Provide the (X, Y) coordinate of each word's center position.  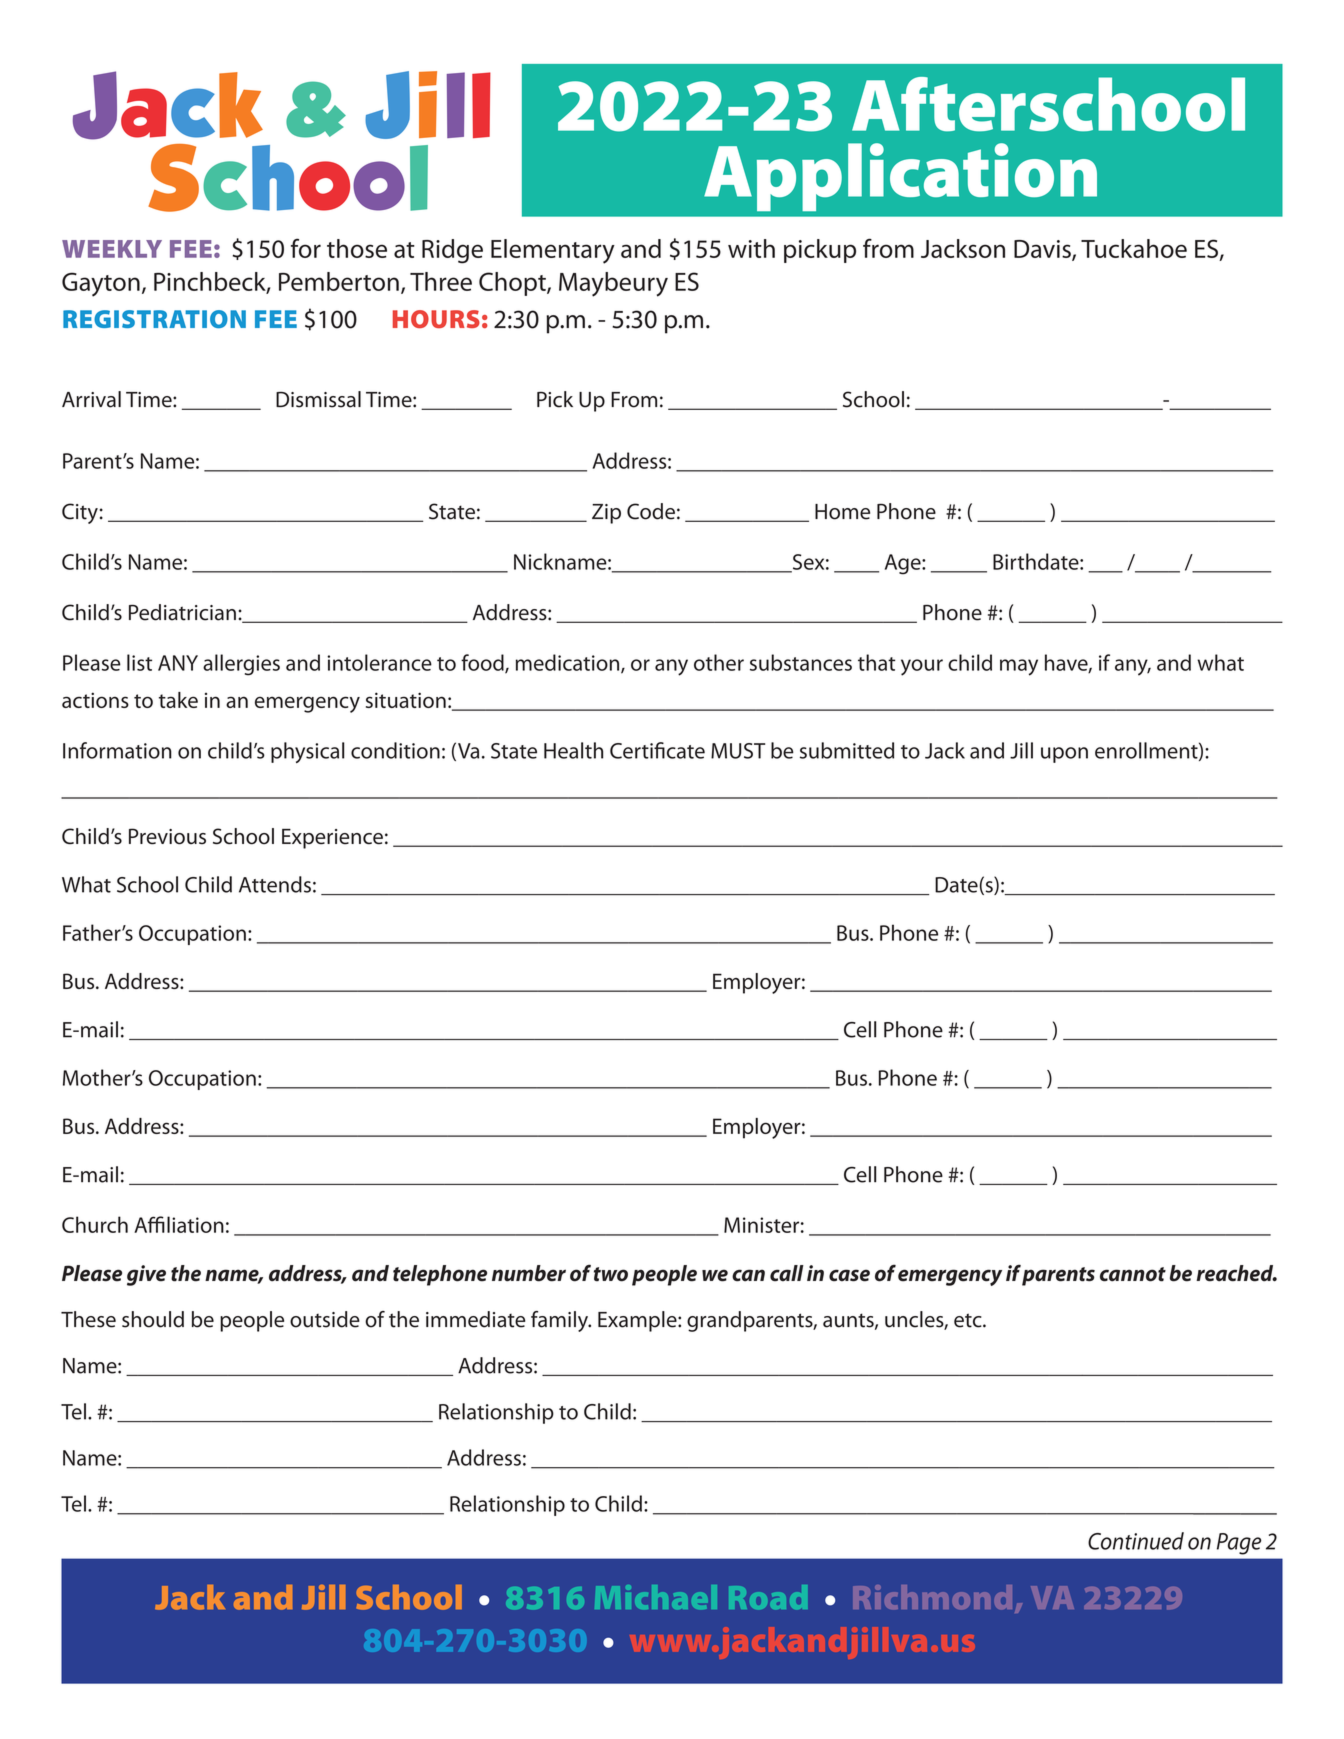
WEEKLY (112, 249)
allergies (241, 665)
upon (1064, 755)
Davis (1043, 250)
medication (569, 663)
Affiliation (179, 1224)
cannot (1133, 1274)
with (751, 248)
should (153, 1319)
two (611, 1274)
